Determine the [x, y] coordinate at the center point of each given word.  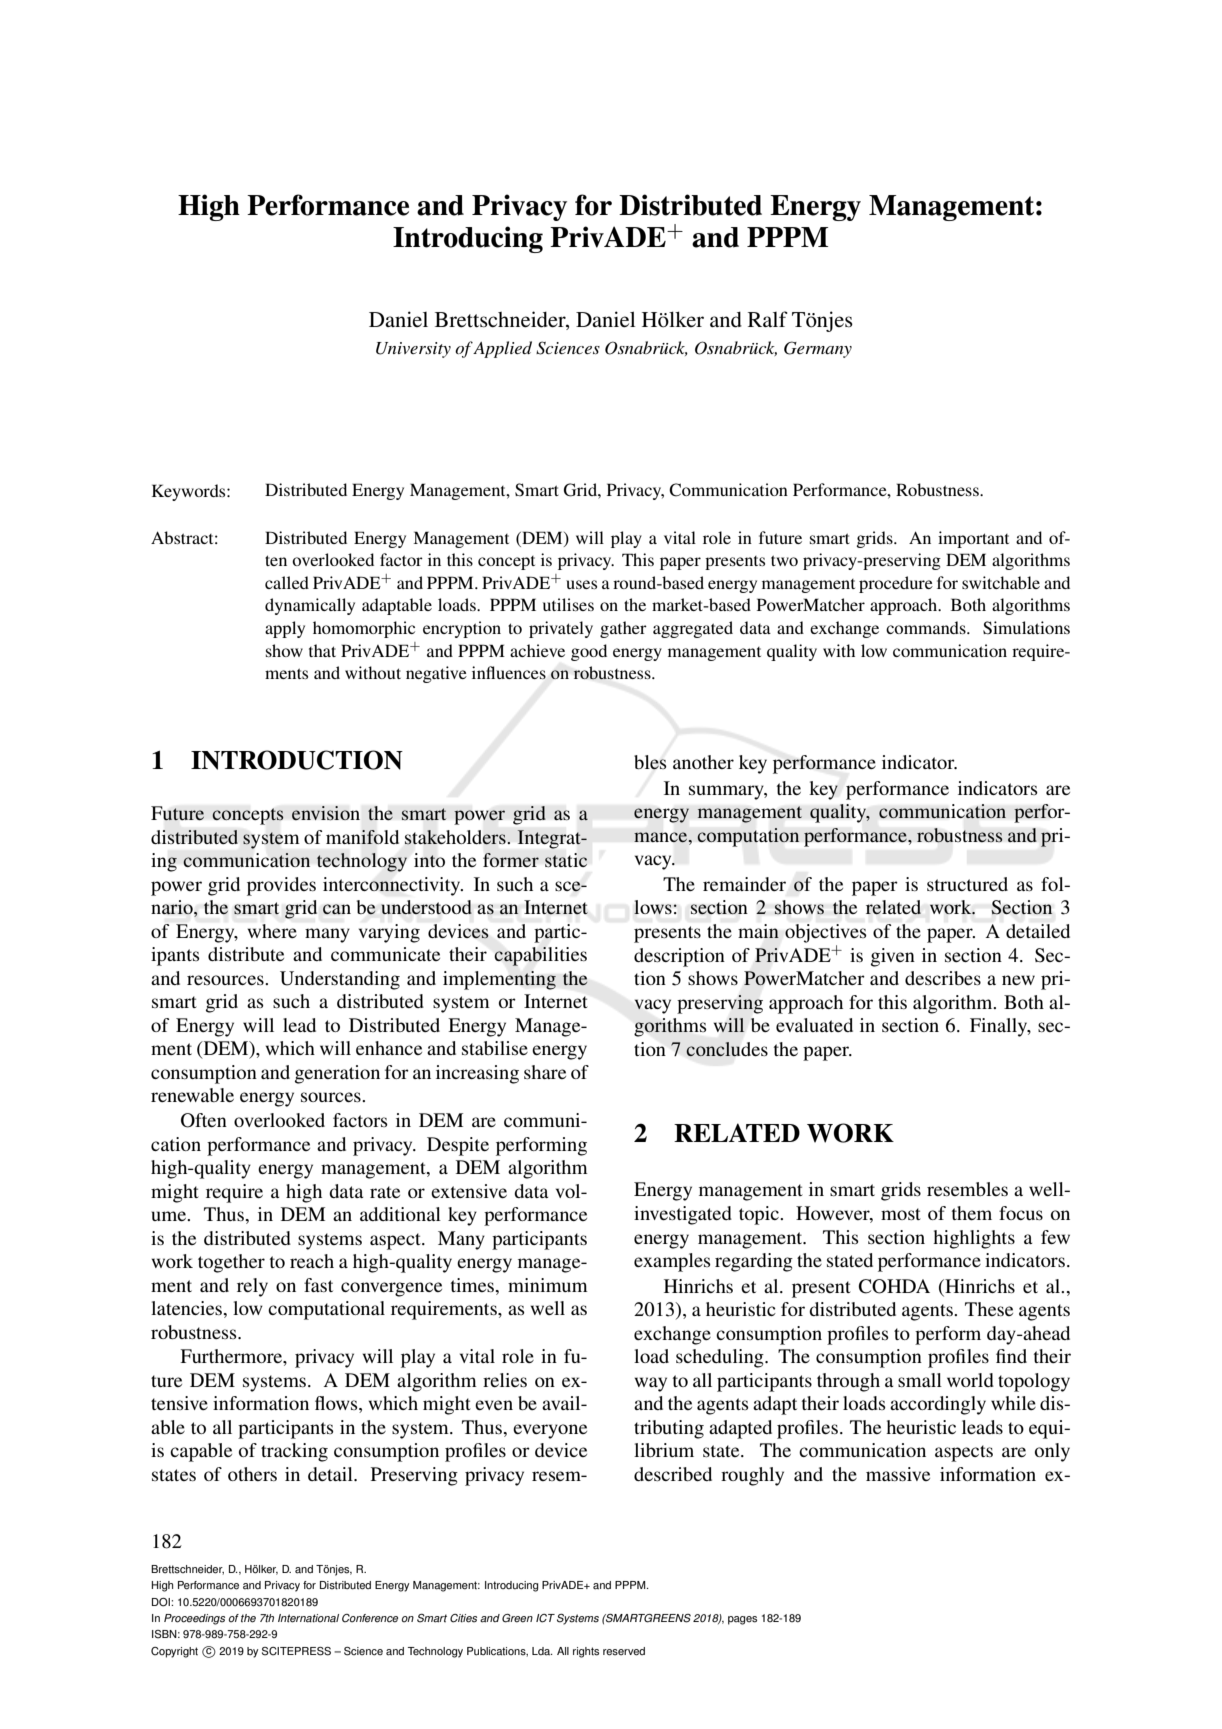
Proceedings [194, 1619]
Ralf [768, 319]
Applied [502, 349]
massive [898, 1474]
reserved [624, 1651]
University [413, 350]
